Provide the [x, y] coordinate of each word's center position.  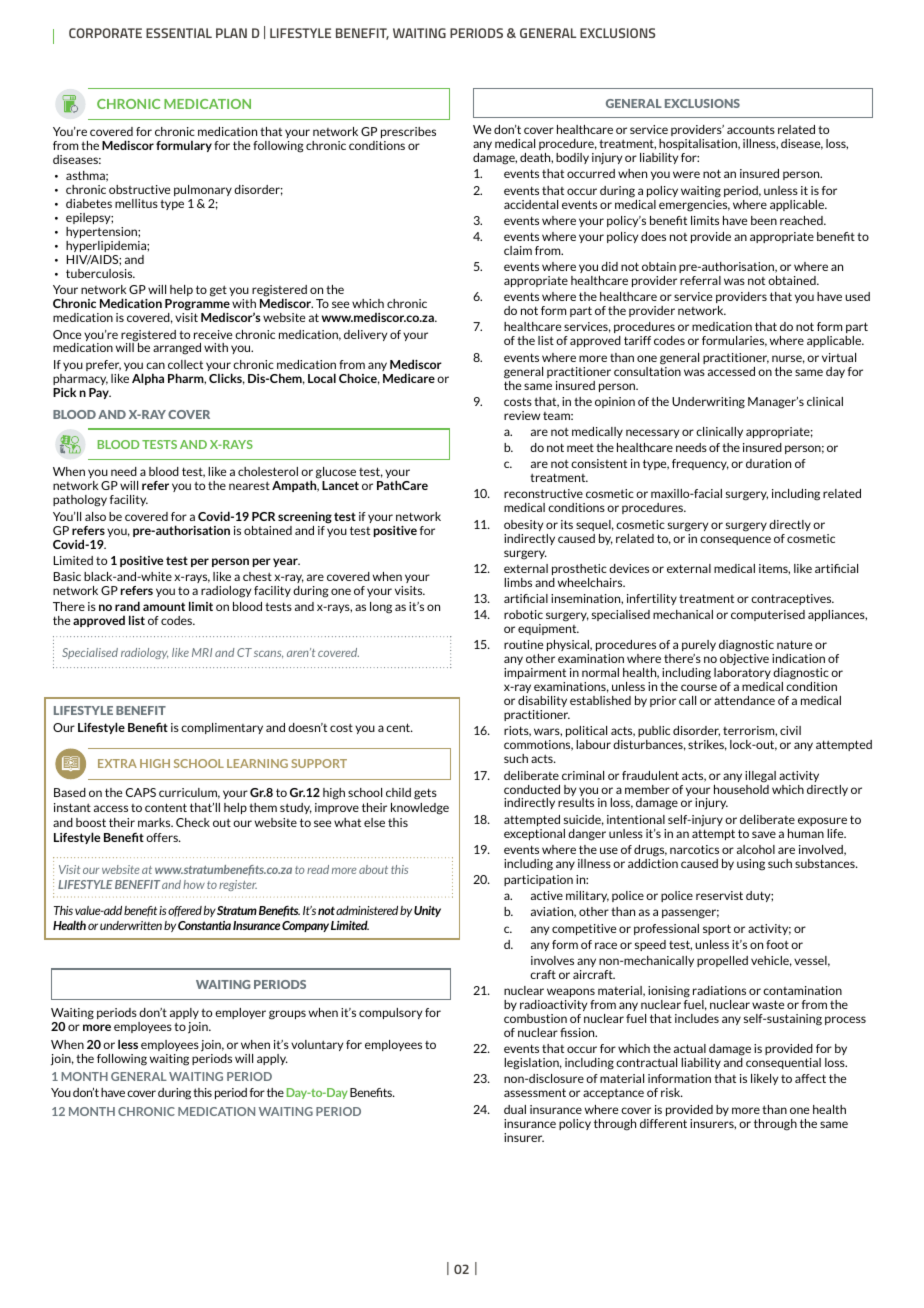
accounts [751, 130]
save [764, 834]
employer [240, 1013]
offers [163, 837]
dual [515, 1109]
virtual [839, 357]
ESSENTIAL [179, 33]
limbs [518, 582]
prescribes [408, 132]
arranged [177, 349]
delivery [365, 335]
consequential [783, 1063]
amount [164, 607]
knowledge [420, 809]
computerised [768, 615]
